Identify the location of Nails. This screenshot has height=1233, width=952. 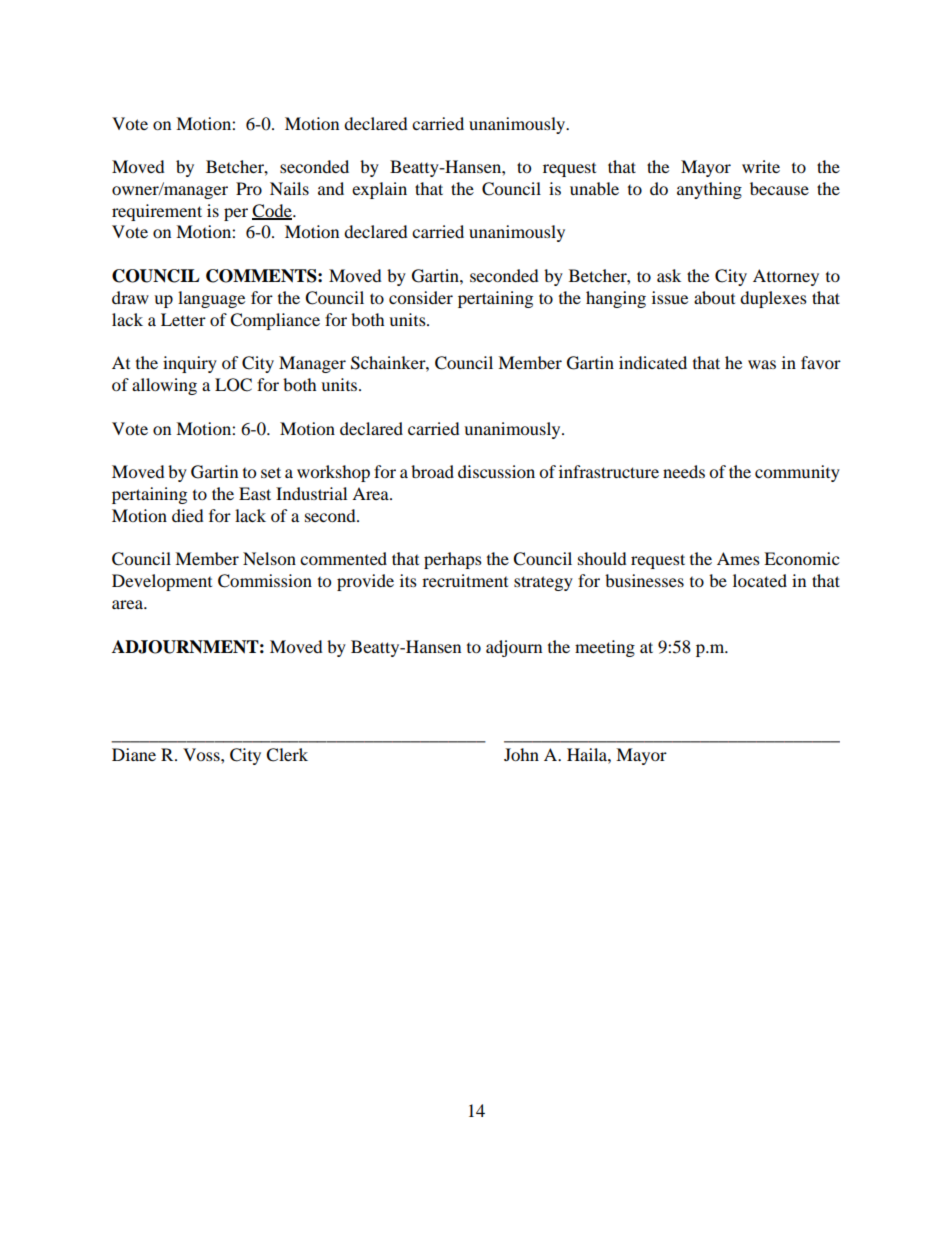
(289, 188).
